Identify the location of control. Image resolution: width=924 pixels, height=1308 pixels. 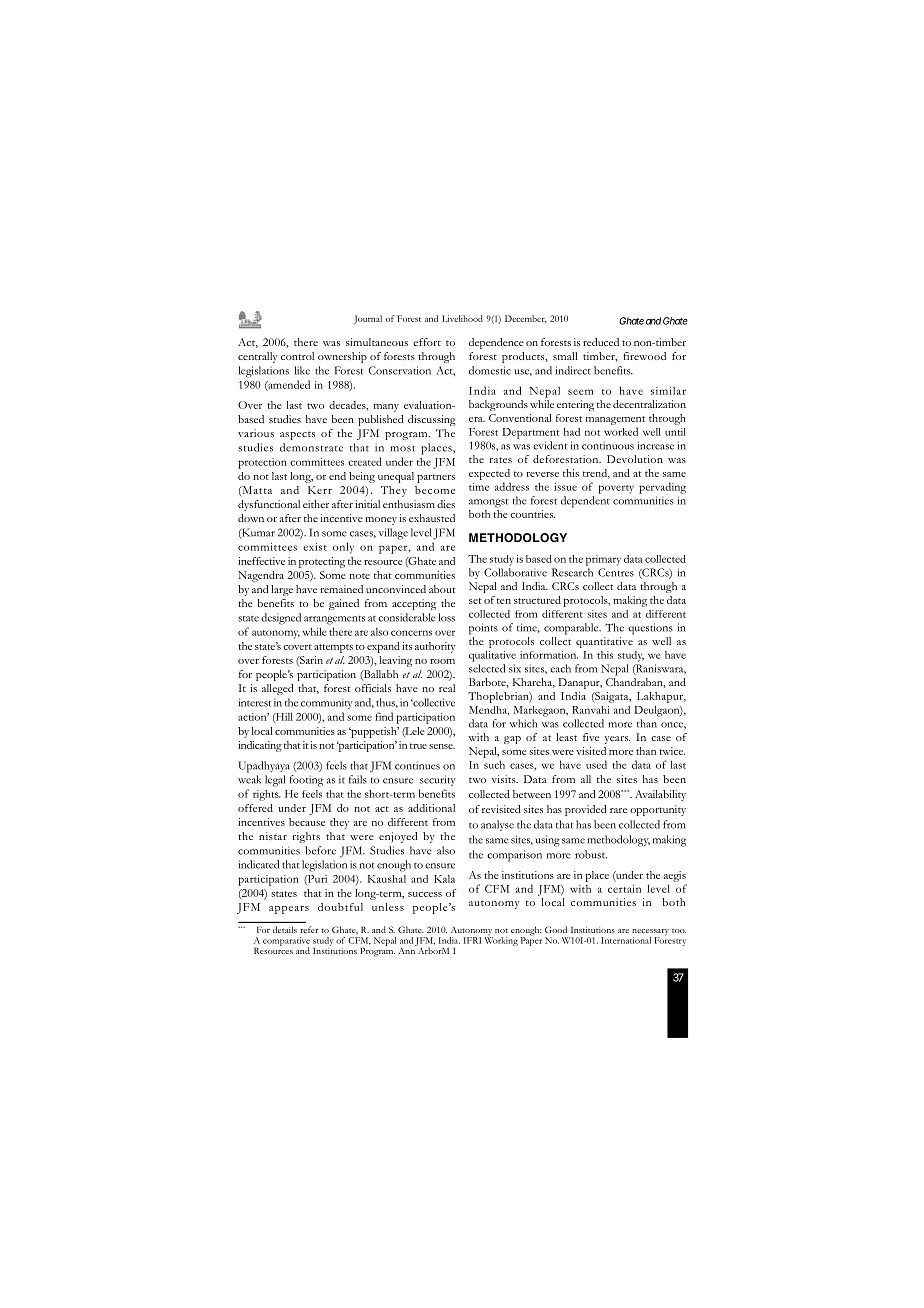
(297, 356).
